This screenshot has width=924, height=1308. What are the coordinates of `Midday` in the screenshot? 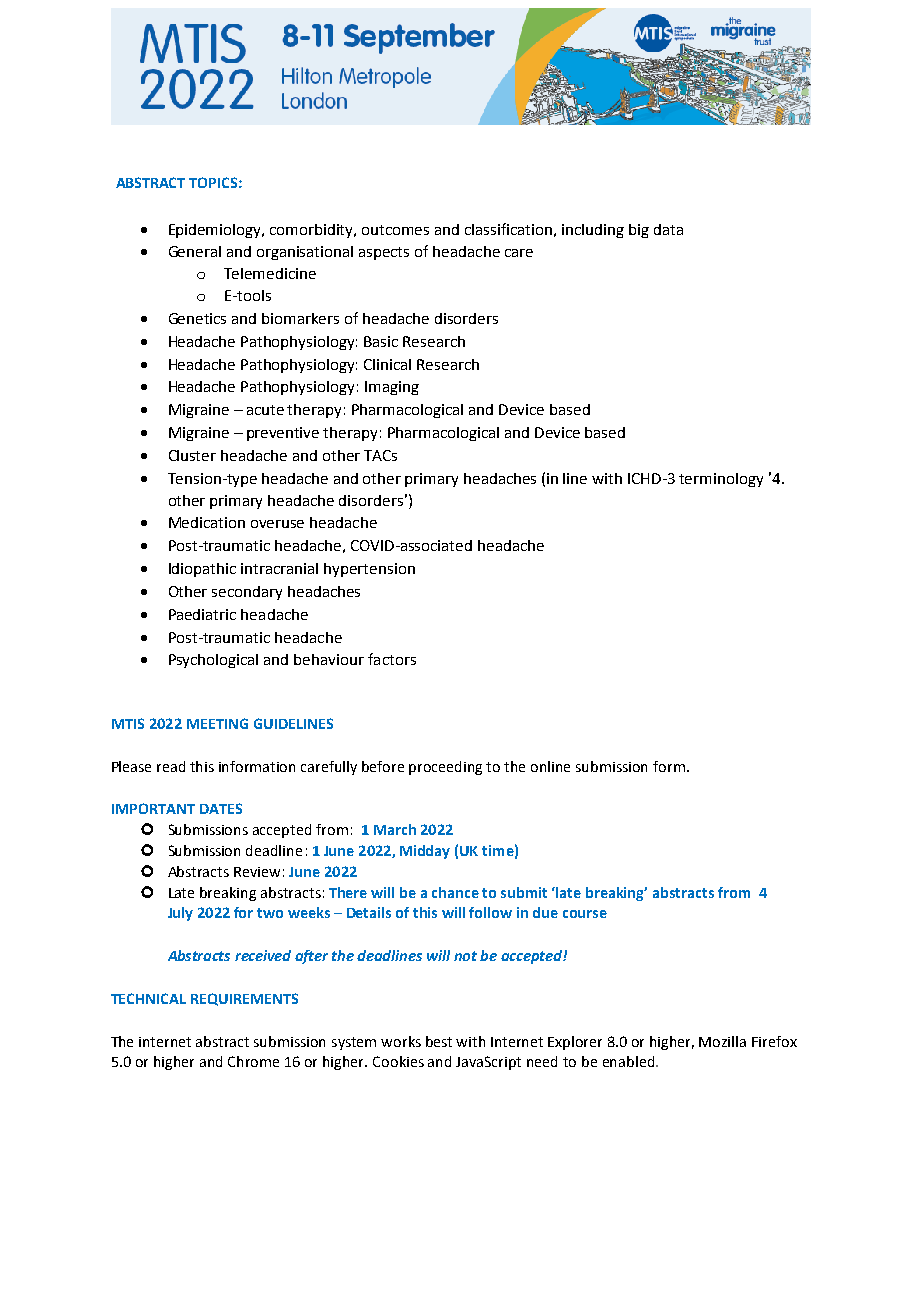 It's located at (425, 852).
